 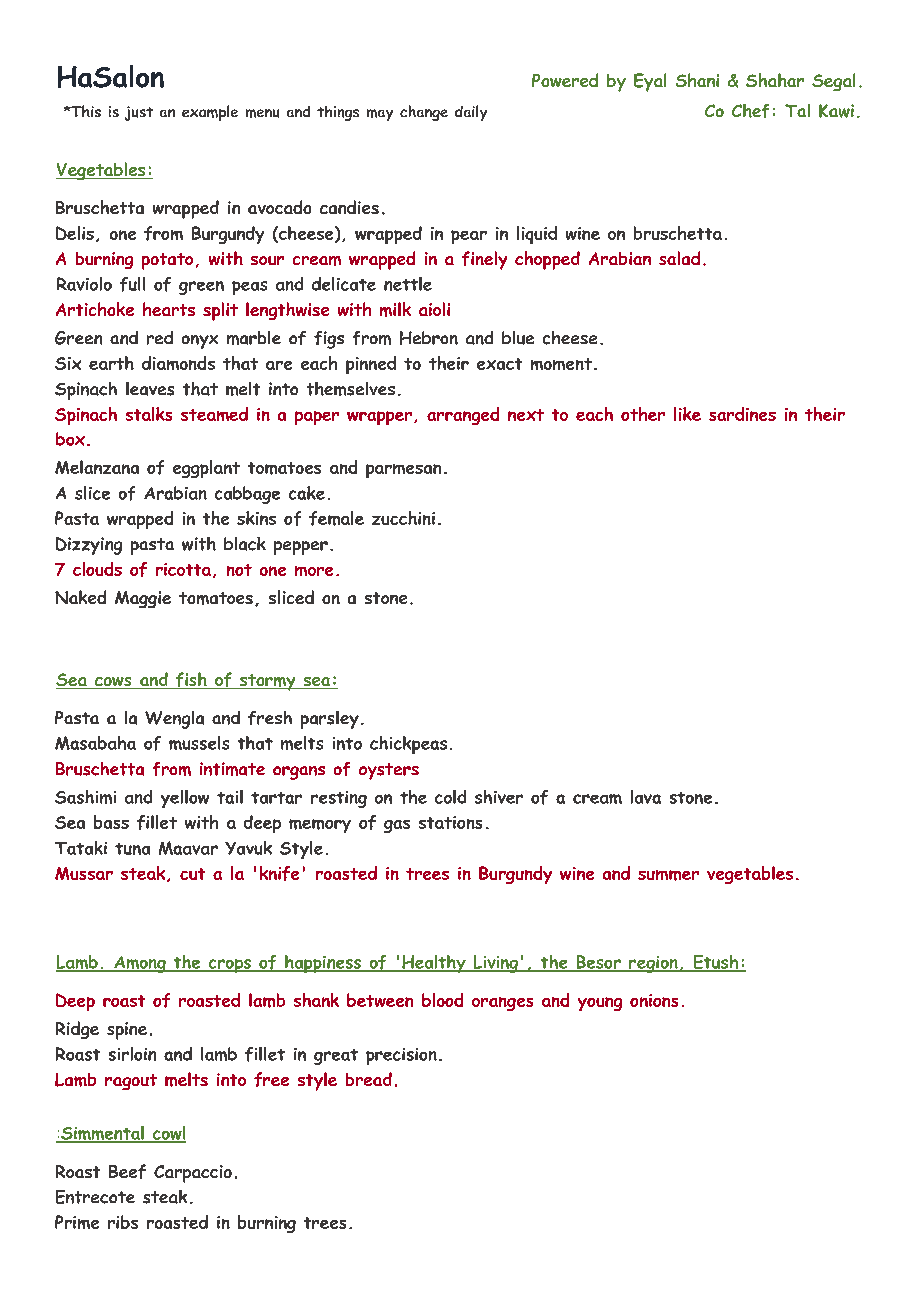 I want to click on Beef, so click(x=127, y=1171).
